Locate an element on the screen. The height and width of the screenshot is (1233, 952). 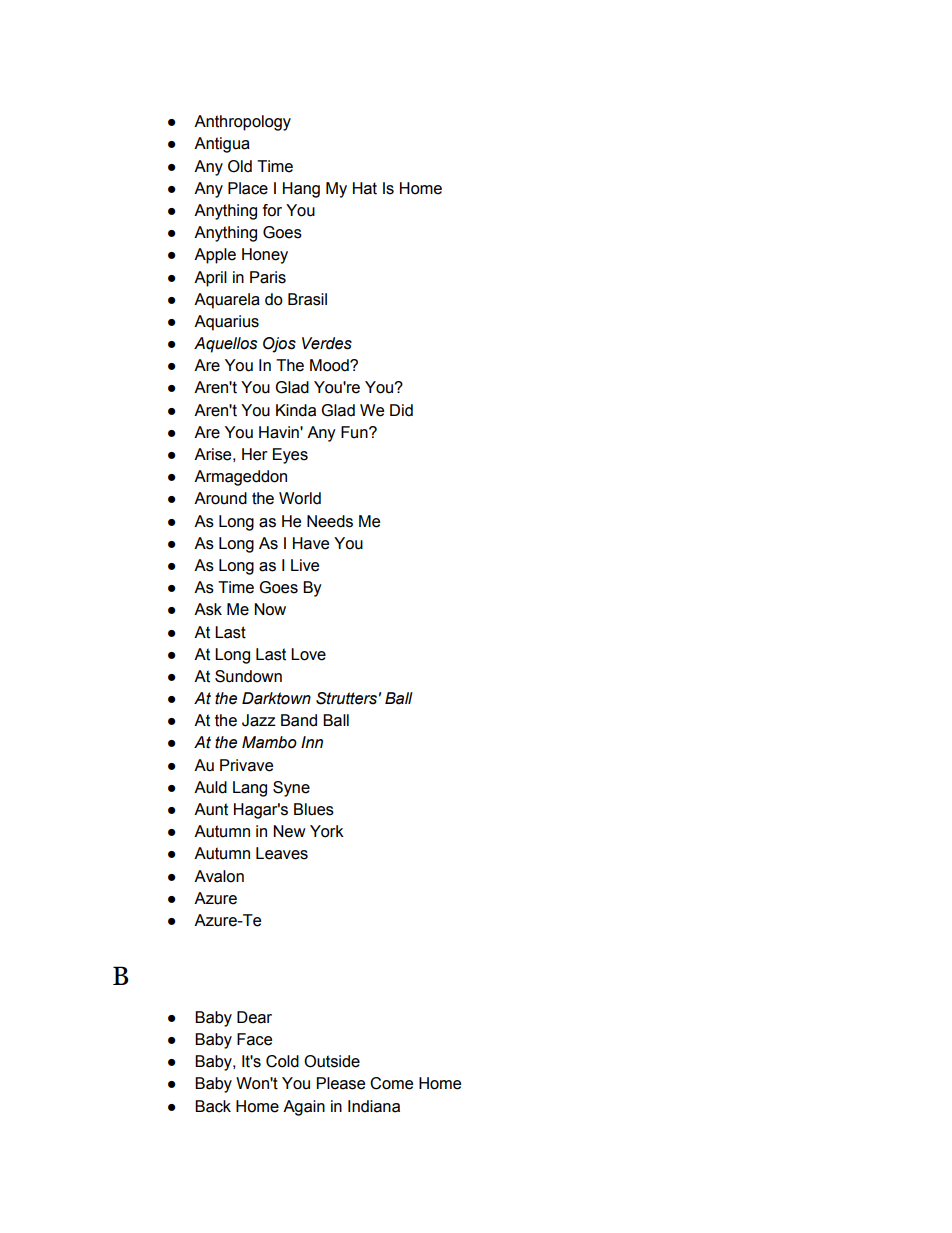
Hat is located at coordinates (365, 188).
